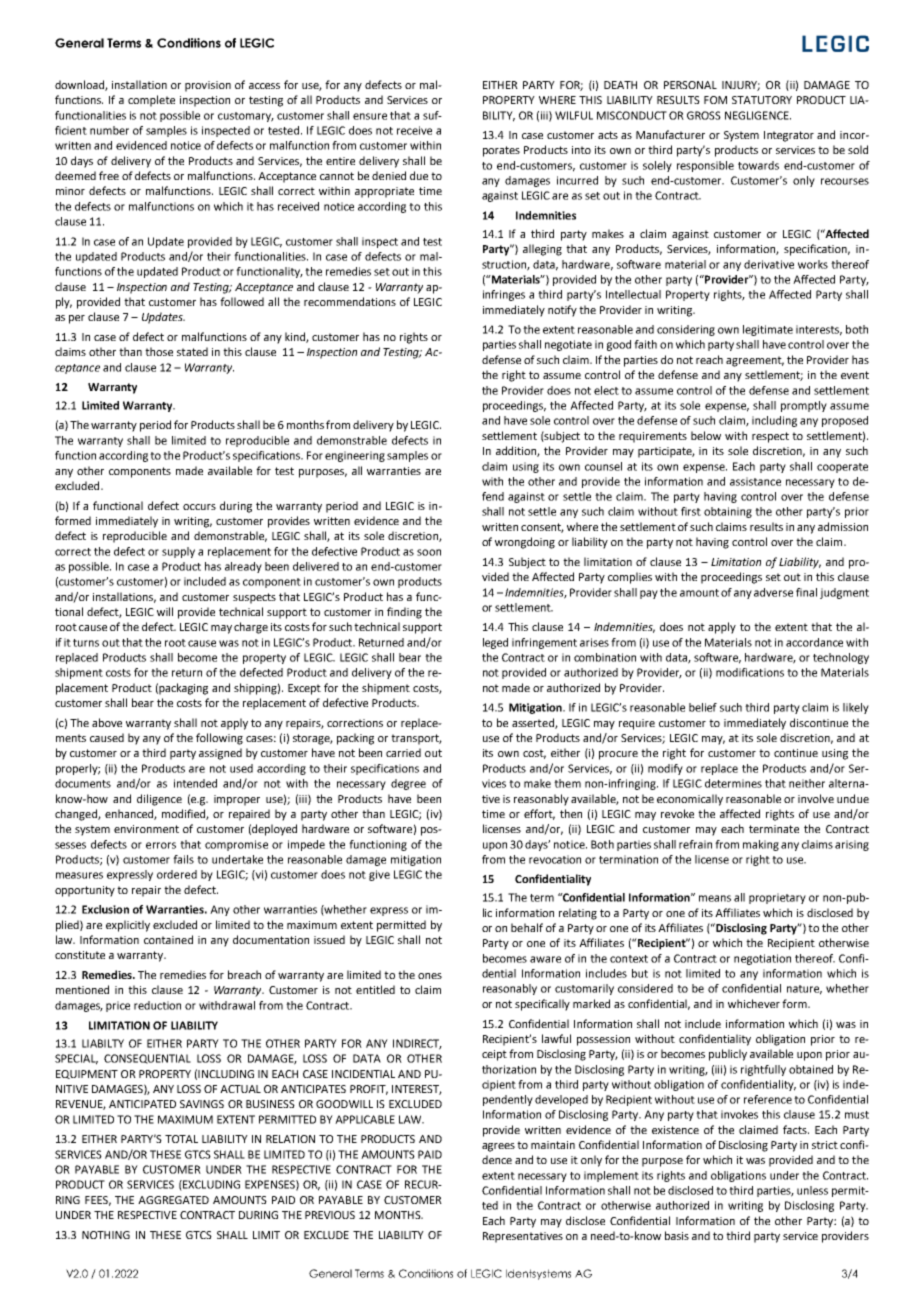 Image resolution: width=924 pixels, height=1308 pixels. What do you see at coordinates (151, 101) in the screenshot?
I see `complete` at bounding box center [151, 101].
